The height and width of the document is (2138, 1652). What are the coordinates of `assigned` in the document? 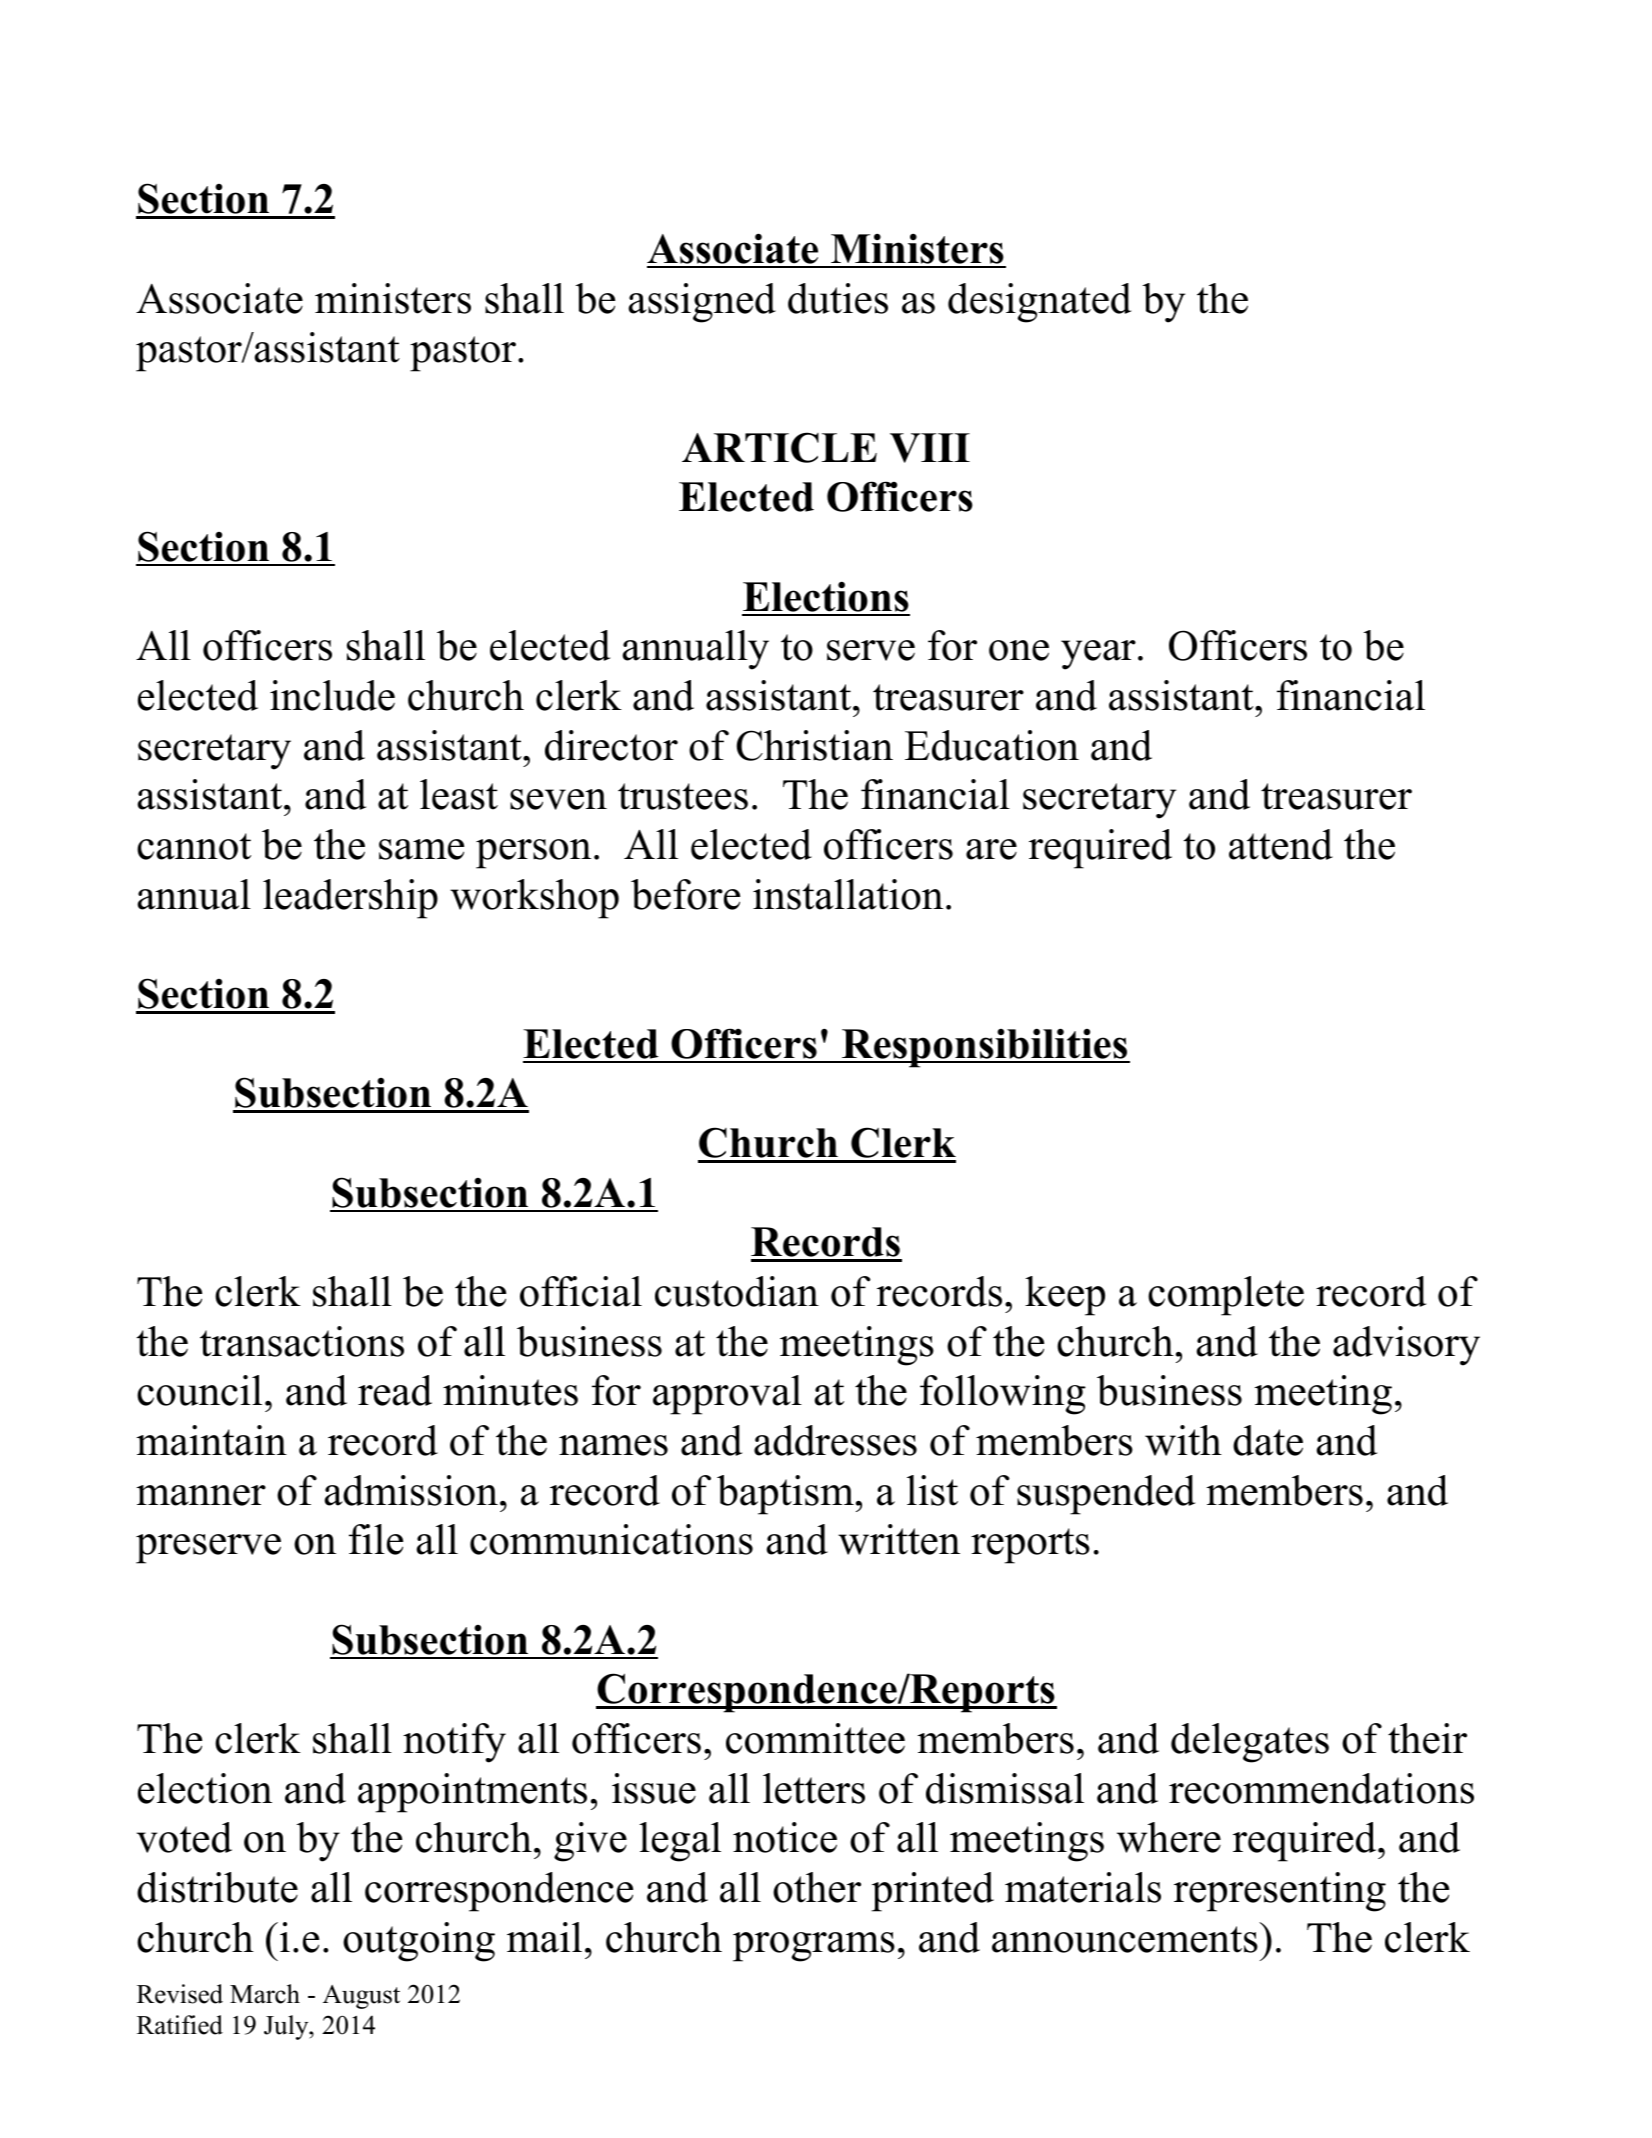 It's located at (702, 303).
